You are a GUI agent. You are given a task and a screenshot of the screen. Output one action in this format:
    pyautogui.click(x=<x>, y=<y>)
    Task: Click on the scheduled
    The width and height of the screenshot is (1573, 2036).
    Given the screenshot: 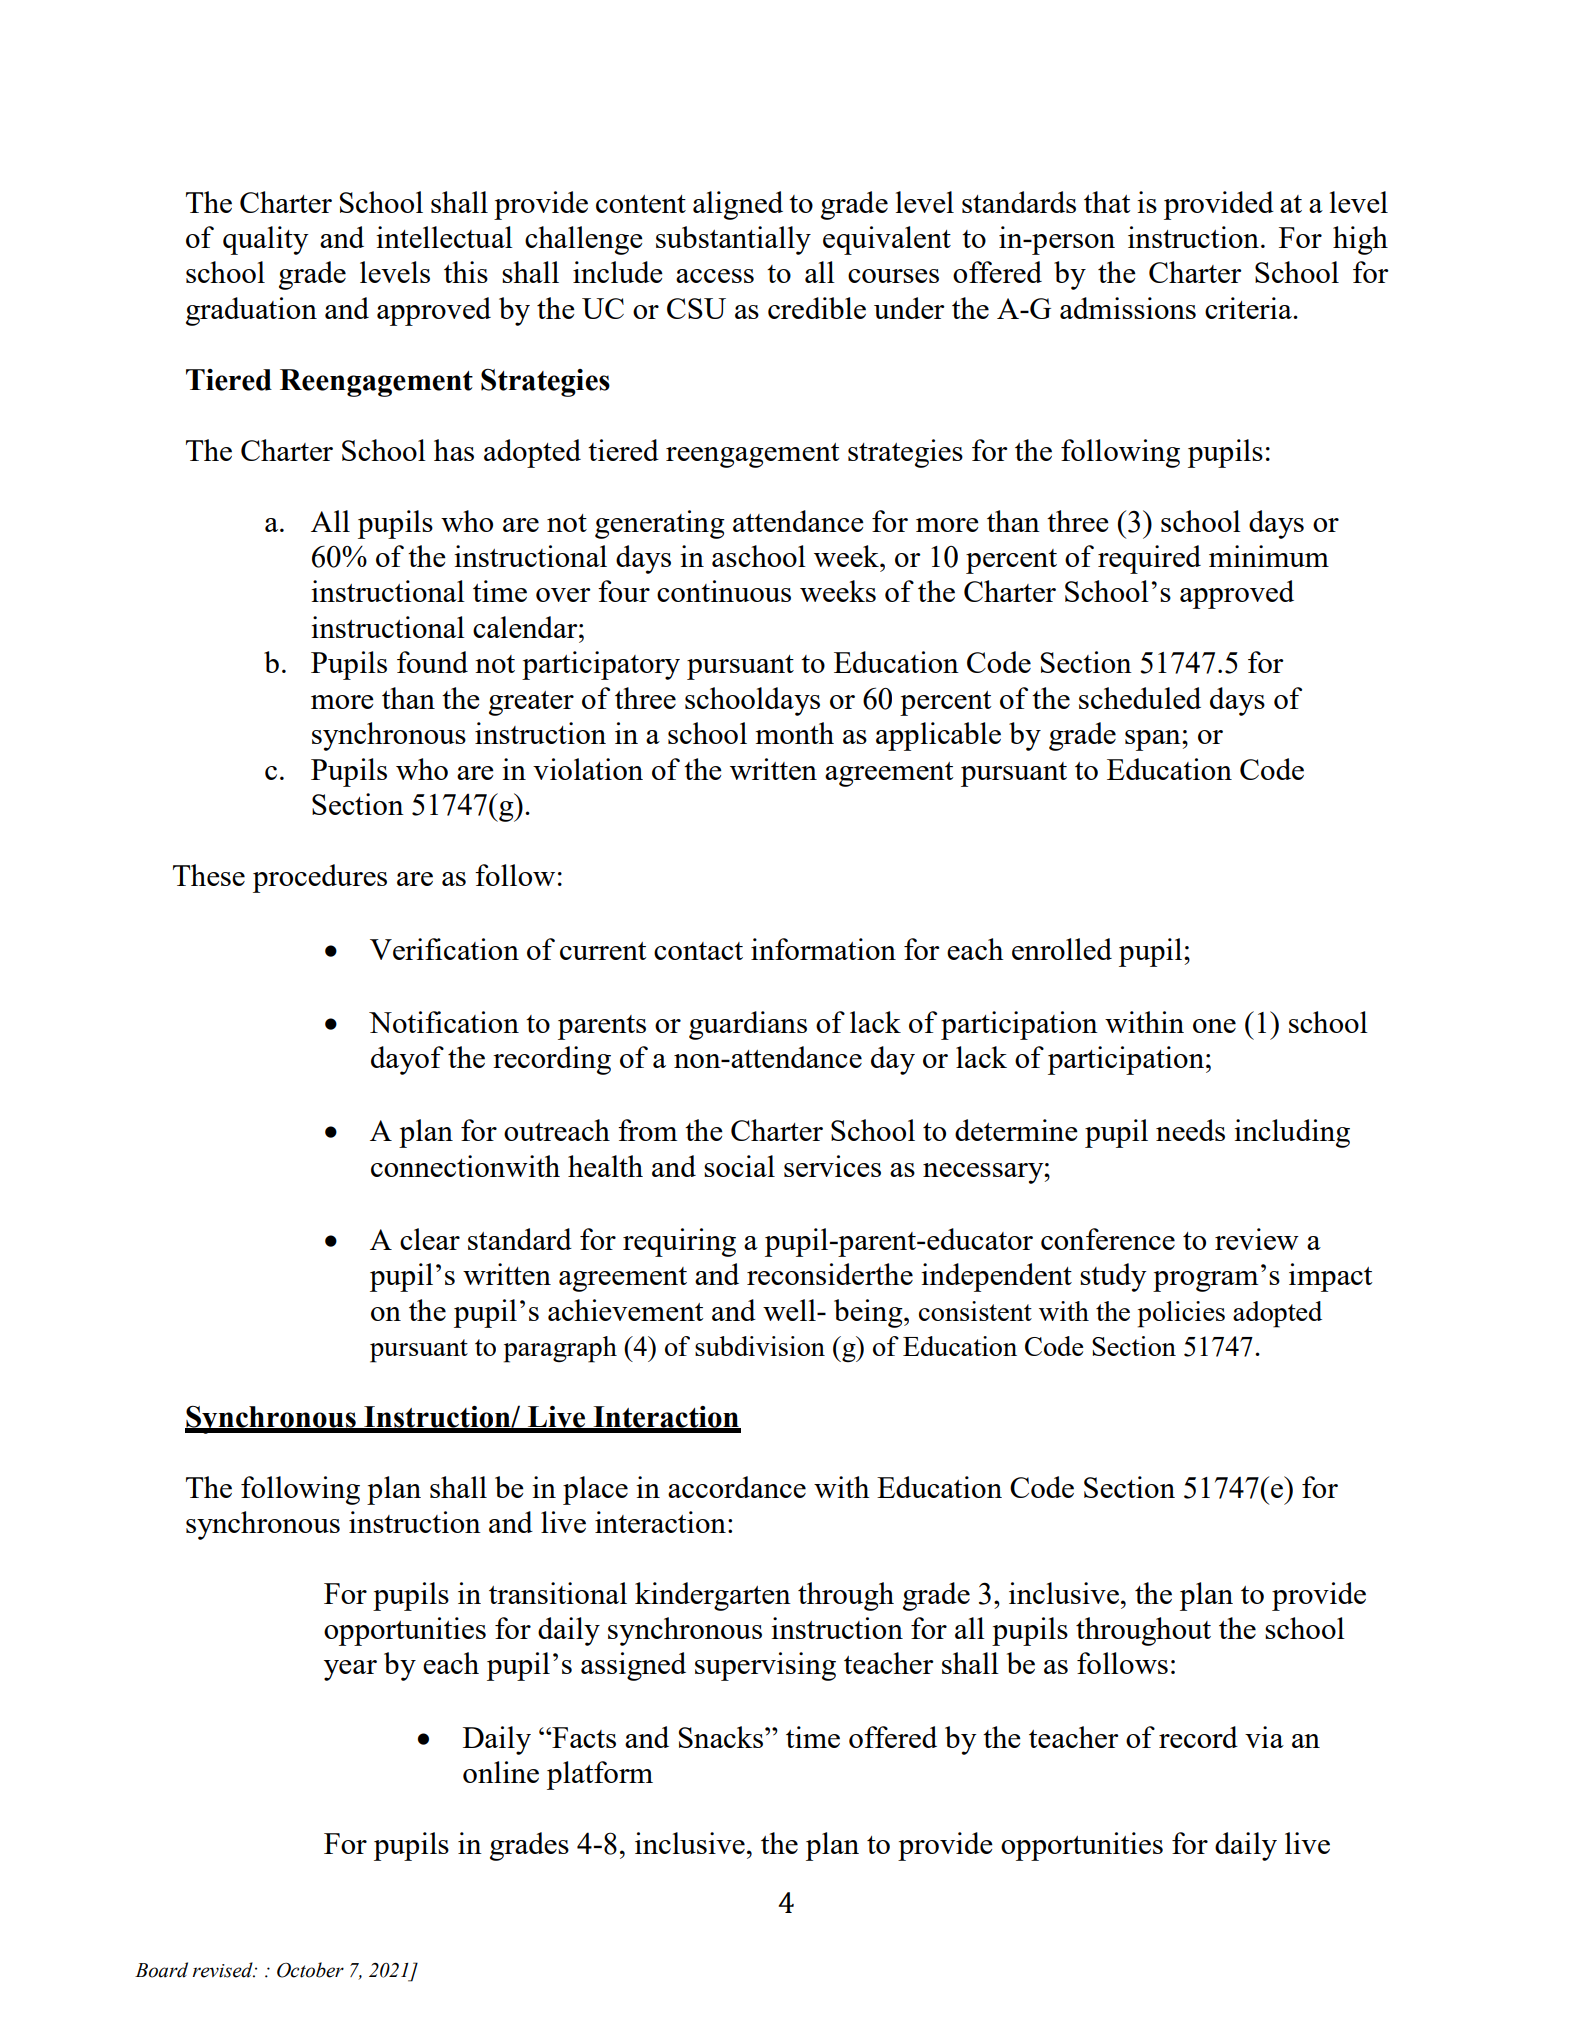 What is the action you would take?
    pyautogui.click(x=1140, y=698)
